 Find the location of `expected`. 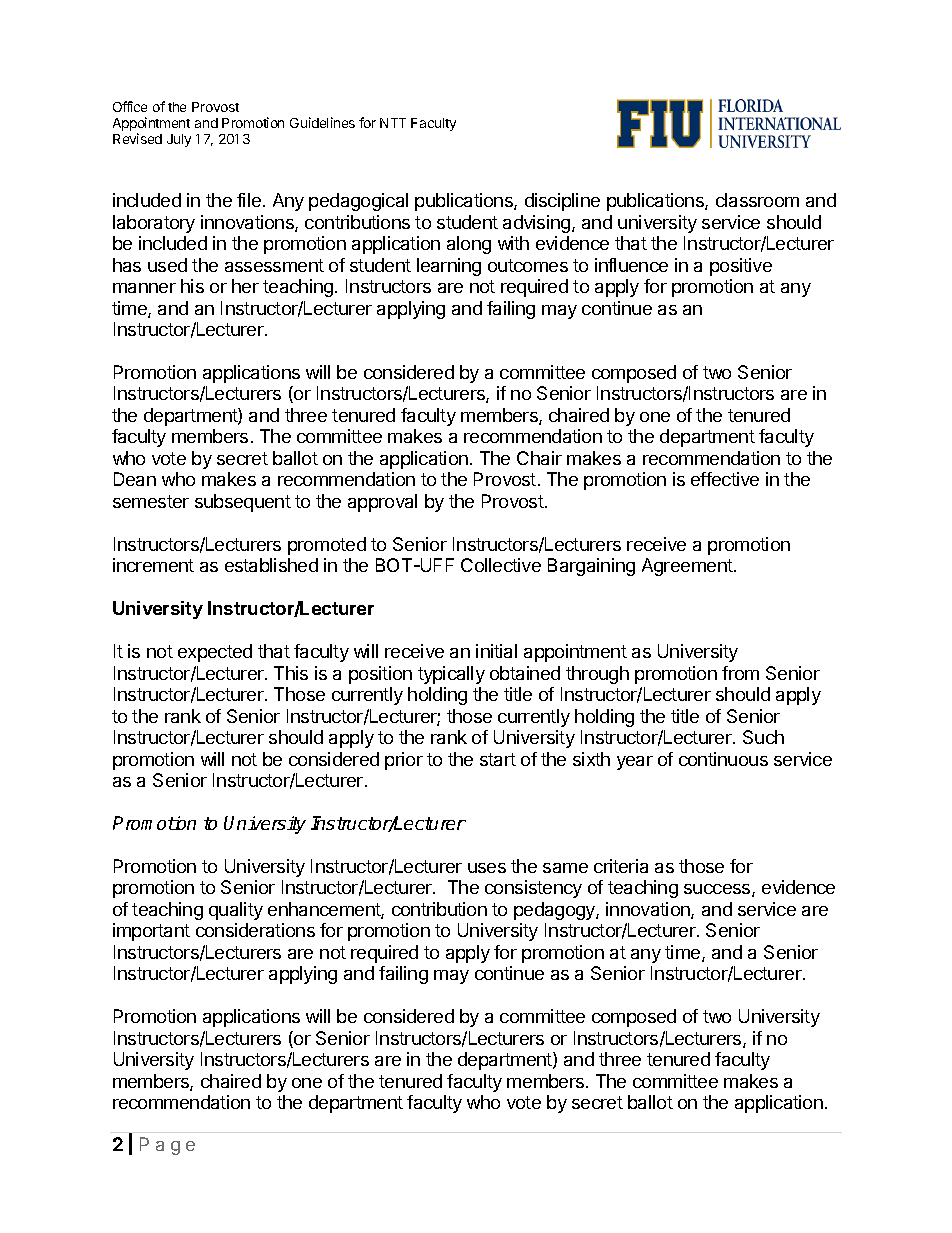

expected is located at coordinates (215, 653).
